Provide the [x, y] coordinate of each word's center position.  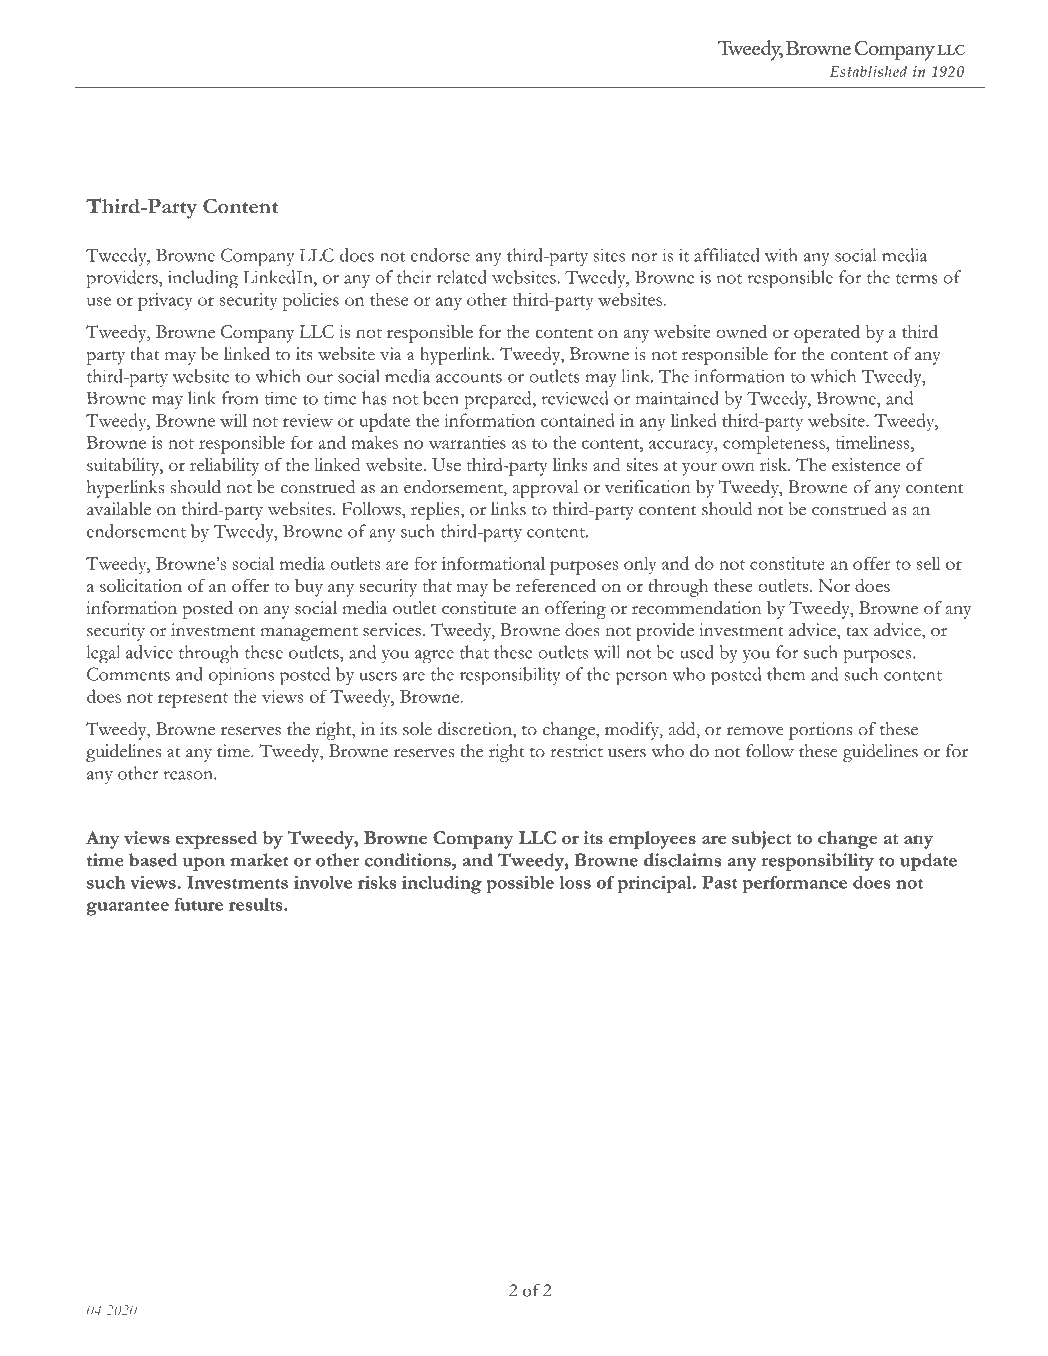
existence [866, 464]
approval [545, 489]
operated [827, 334]
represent [193, 700]
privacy [165, 302]
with [781, 255]
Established [868, 71]
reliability [224, 467]
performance [795, 884]
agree [434, 657]
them [786, 674]
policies [310, 302]
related [462, 277]
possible [520, 884]
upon [203, 864]
